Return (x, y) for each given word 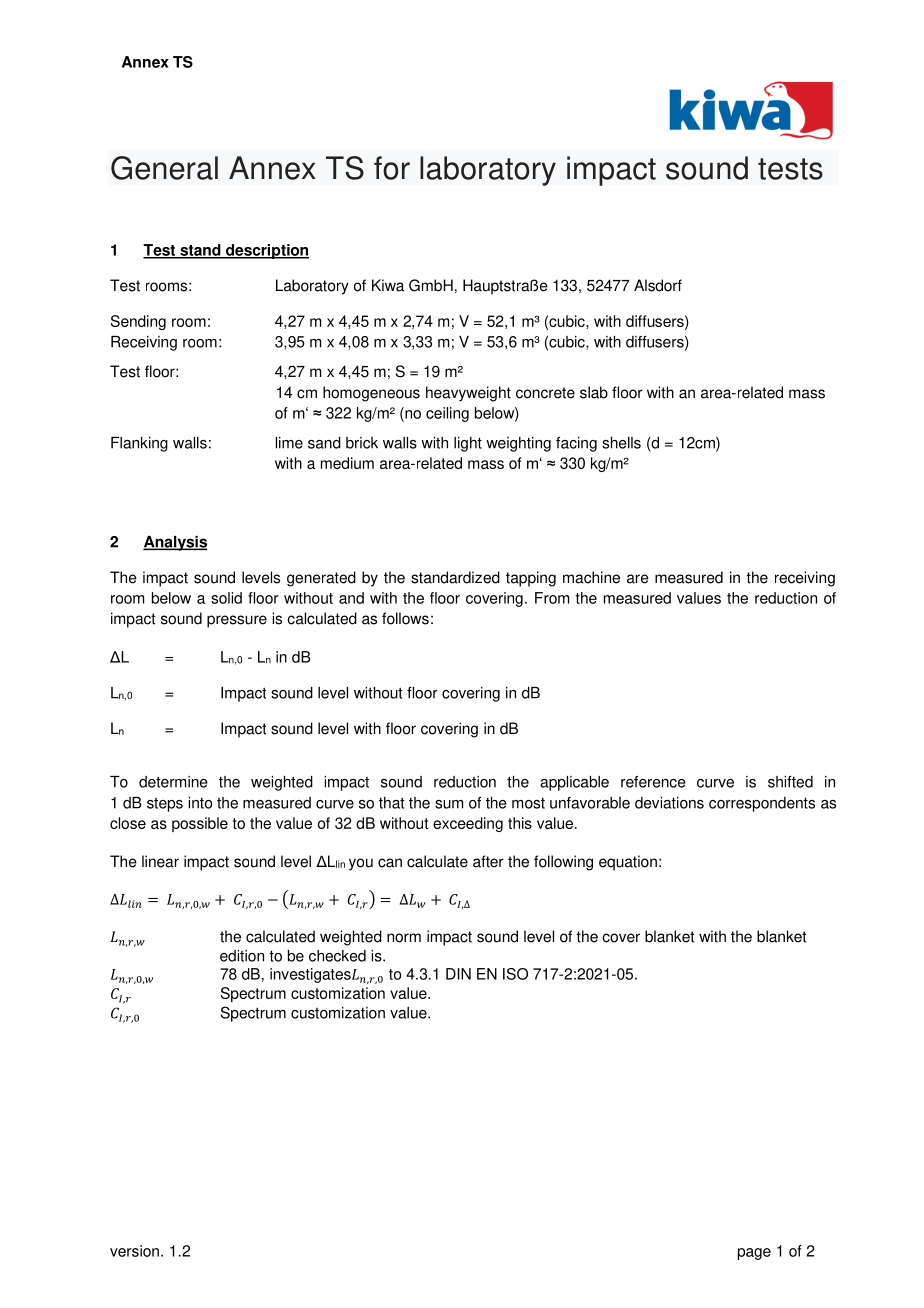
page (754, 1254)
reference (653, 782)
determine (173, 782)
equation (628, 863)
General (164, 168)
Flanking (139, 444)
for (392, 168)
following (563, 863)
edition (242, 956)
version (134, 1251)
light (468, 444)
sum (449, 804)
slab (594, 392)
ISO (515, 974)
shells (621, 443)
